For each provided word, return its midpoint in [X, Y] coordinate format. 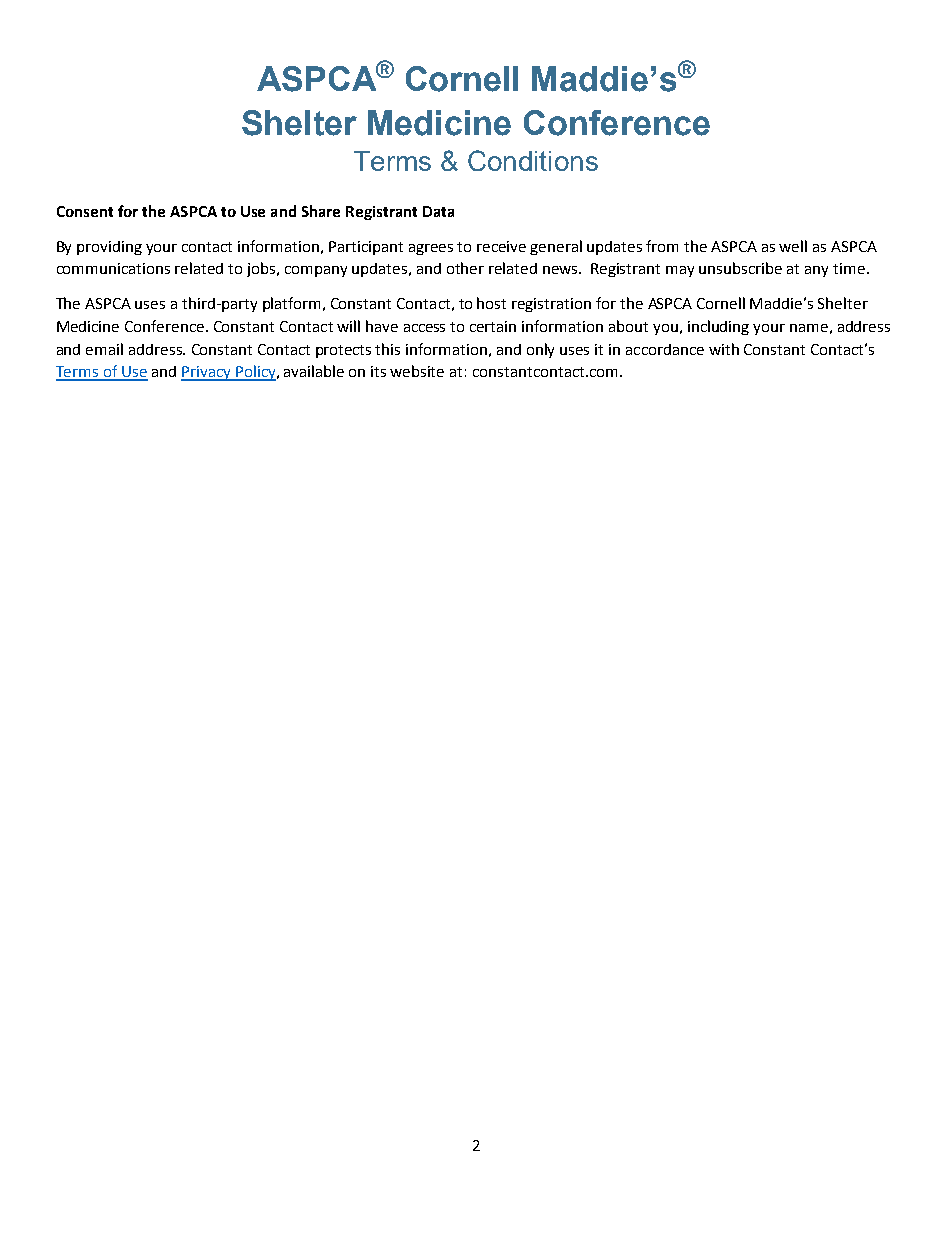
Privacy [207, 373]
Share [321, 211]
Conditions [533, 160]
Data [438, 211]
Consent [85, 211]
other [465, 268]
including [718, 327]
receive [501, 246]
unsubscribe [740, 268]
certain [493, 326]
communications [113, 268]
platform [291, 304]
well [793, 246]
